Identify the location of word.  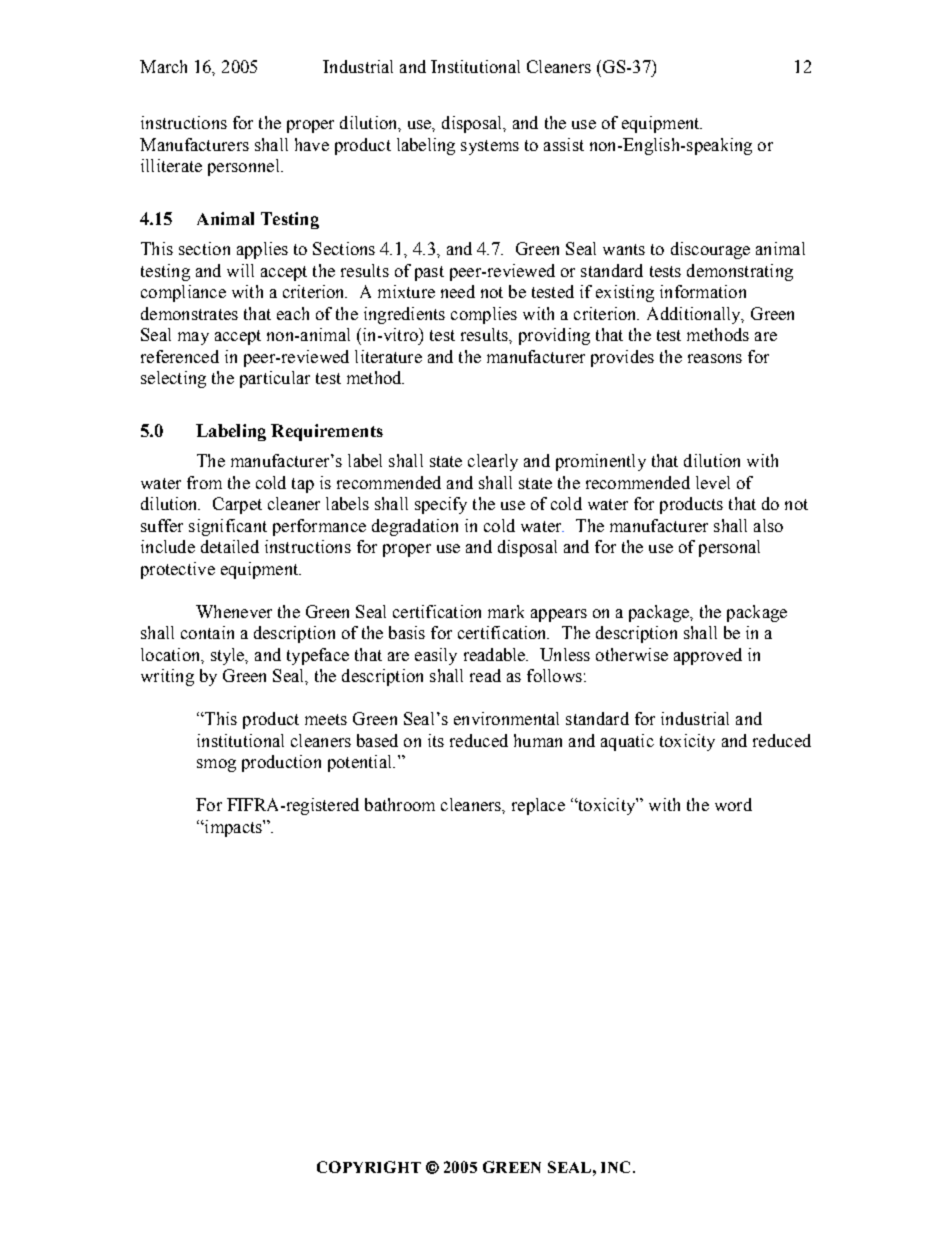
(733, 804).
